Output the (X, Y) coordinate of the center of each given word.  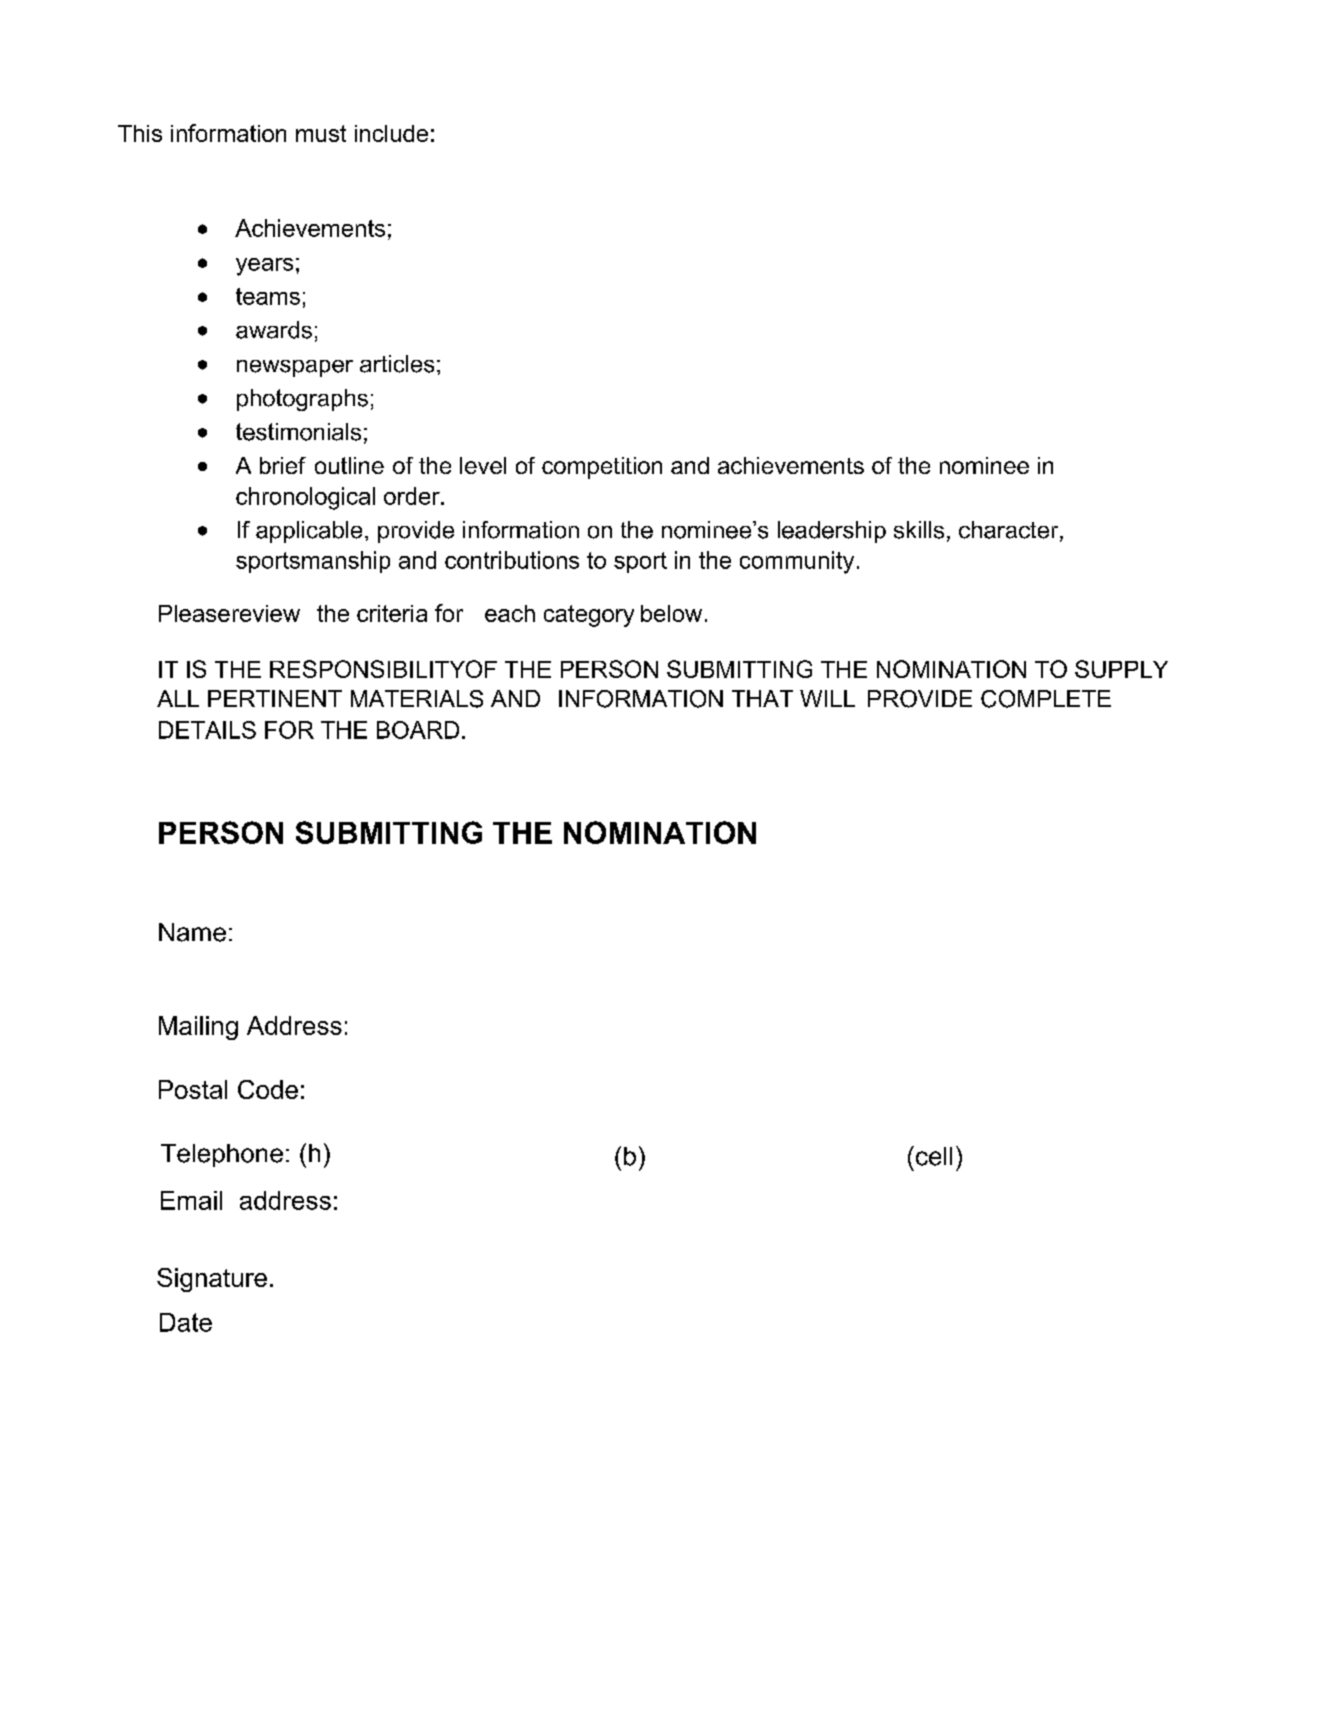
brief (283, 465)
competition (602, 468)
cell (934, 1156)
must (321, 133)
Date (186, 1322)
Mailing (198, 1028)
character (1010, 531)
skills (919, 530)
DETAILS (207, 730)
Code (268, 1089)
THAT (762, 698)
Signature (212, 1280)
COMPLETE (1046, 699)
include (391, 133)
